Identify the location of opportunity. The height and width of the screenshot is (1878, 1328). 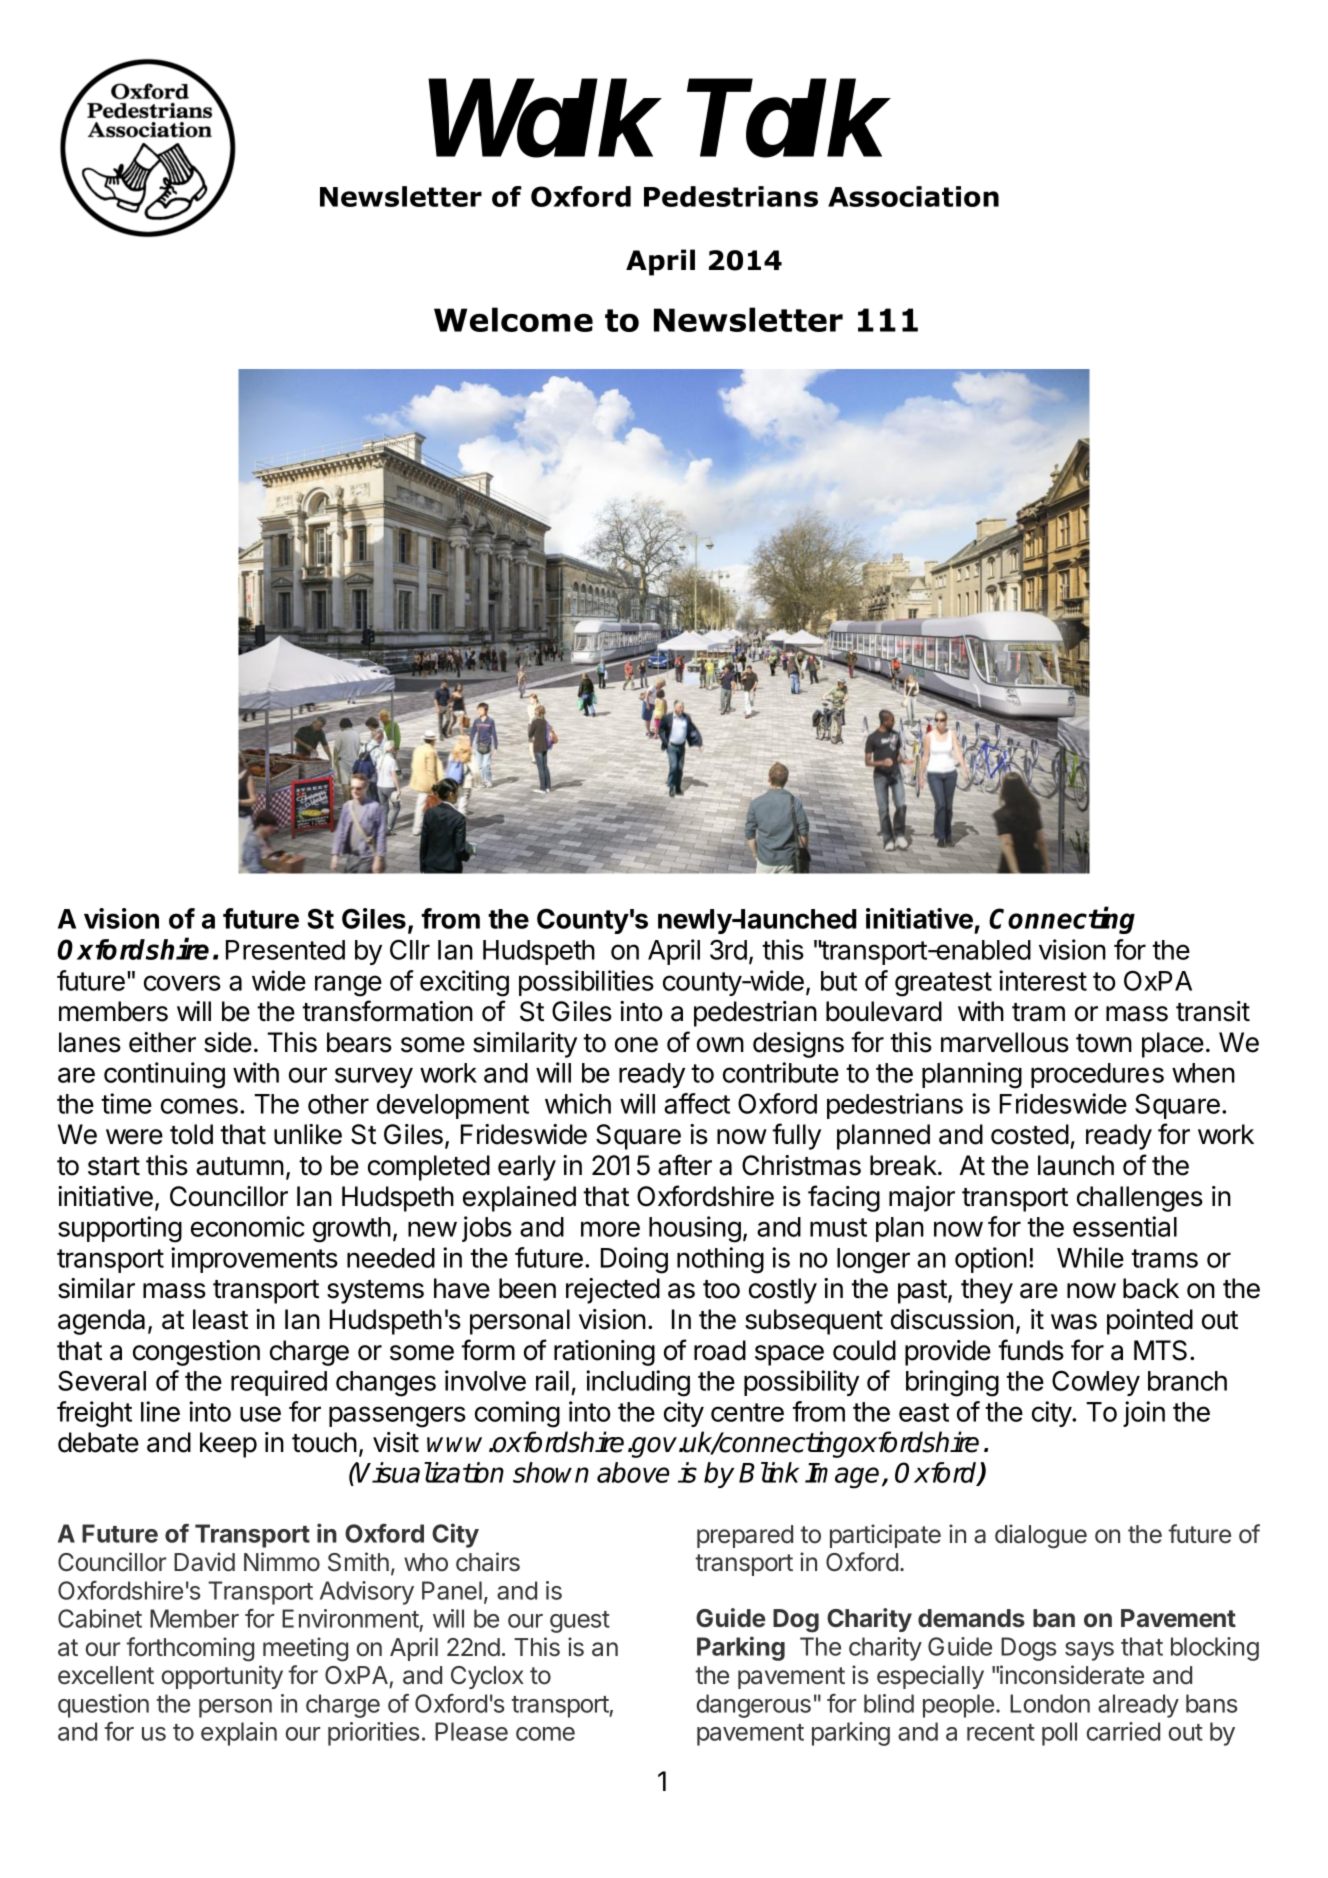
(222, 1677).
